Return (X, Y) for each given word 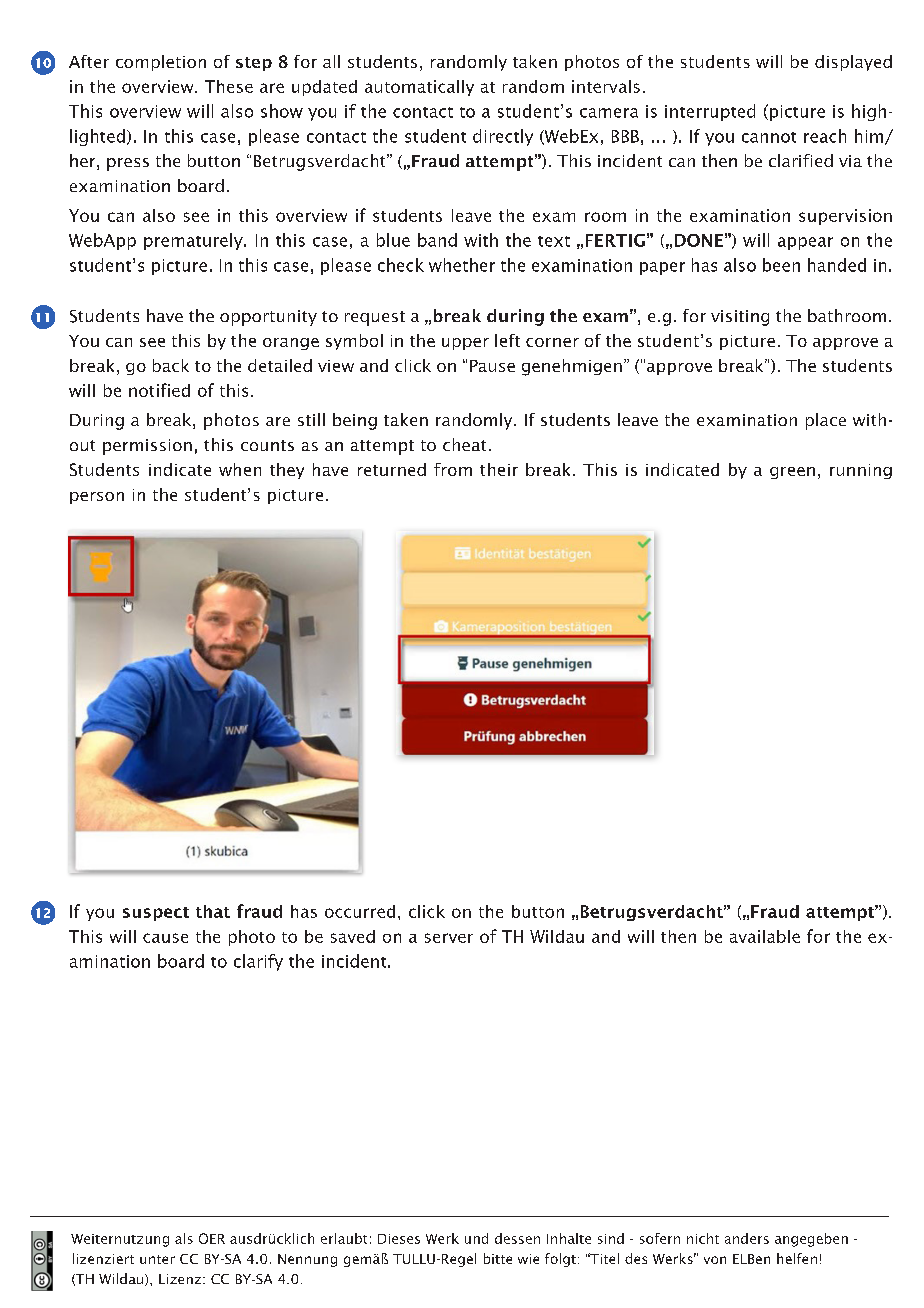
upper (465, 344)
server (449, 938)
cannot (769, 137)
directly (503, 137)
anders (747, 1238)
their (499, 469)
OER (212, 1238)
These (229, 86)
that (213, 911)
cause (165, 938)
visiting (740, 318)
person (97, 498)
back (171, 365)
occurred (360, 911)
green (792, 473)
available (765, 936)
